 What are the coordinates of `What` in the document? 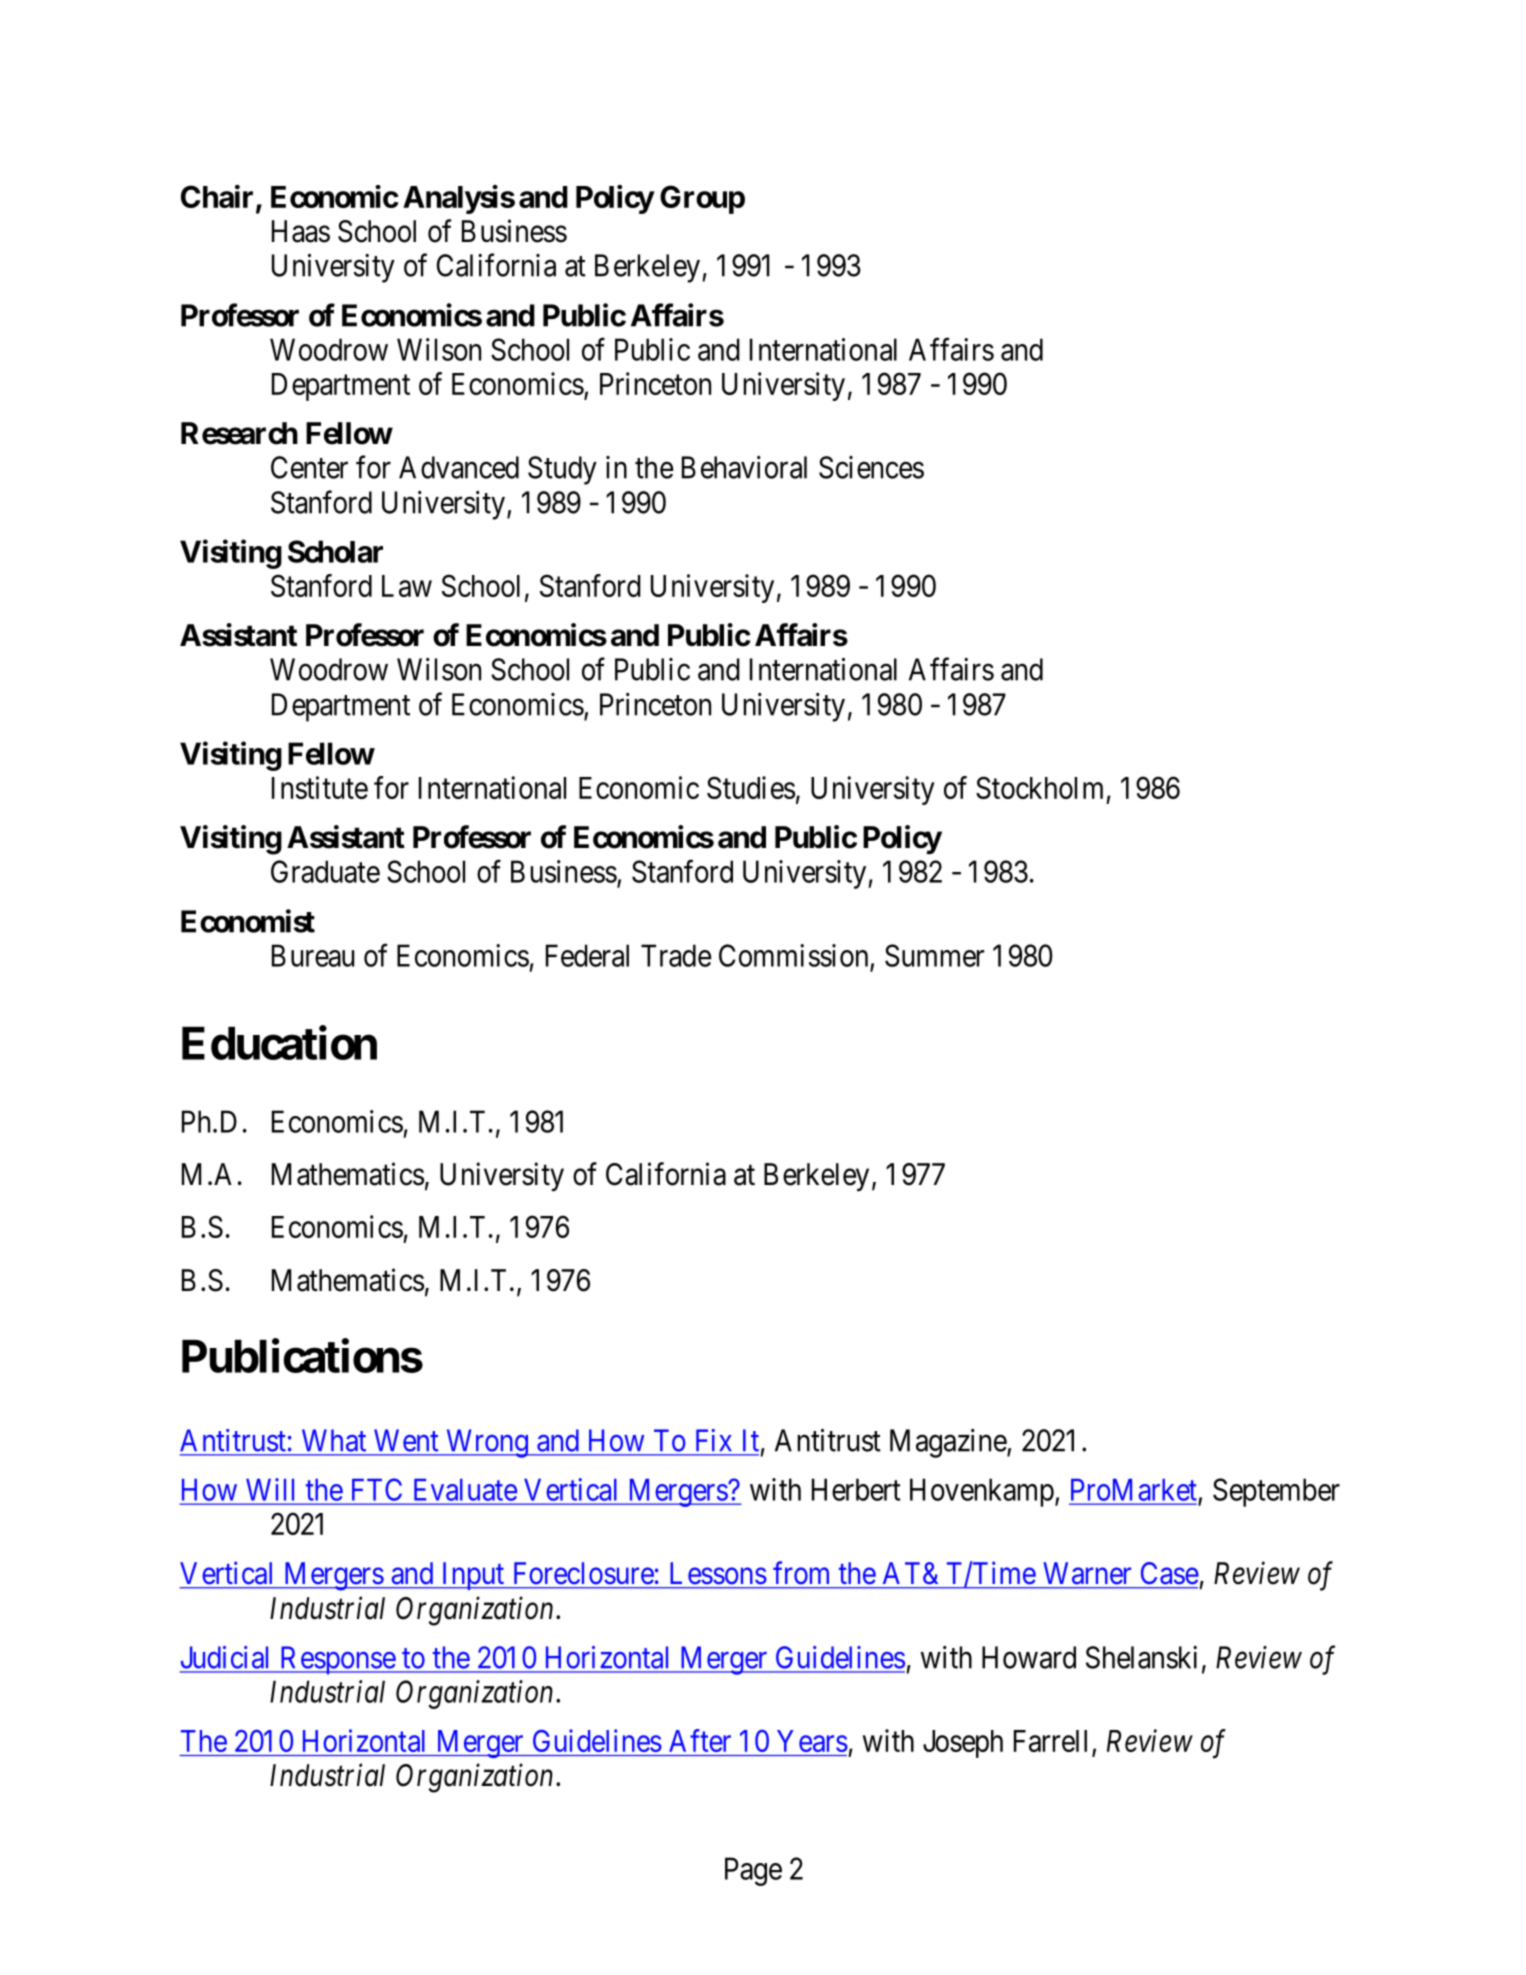 It's located at (334, 1441).
